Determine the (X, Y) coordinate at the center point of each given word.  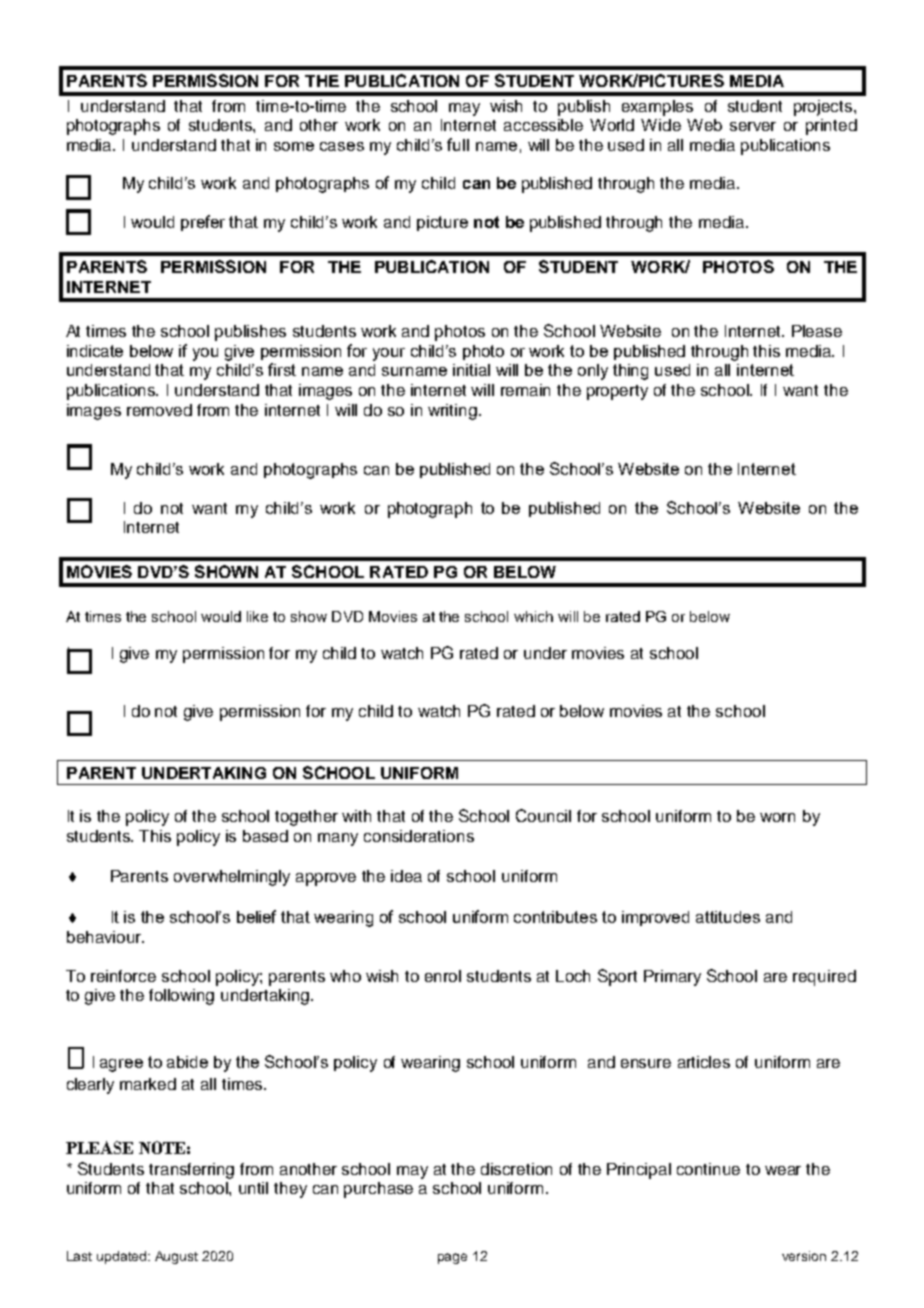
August (176, 1257)
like (257, 616)
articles (704, 1062)
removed (159, 410)
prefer (203, 223)
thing (630, 372)
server (753, 126)
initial (471, 370)
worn (777, 817)
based (265, 836)
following (181, 997)
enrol (443, 976)
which (533, 616)
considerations (419, 836)
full (458, 144)
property (617, 392)
